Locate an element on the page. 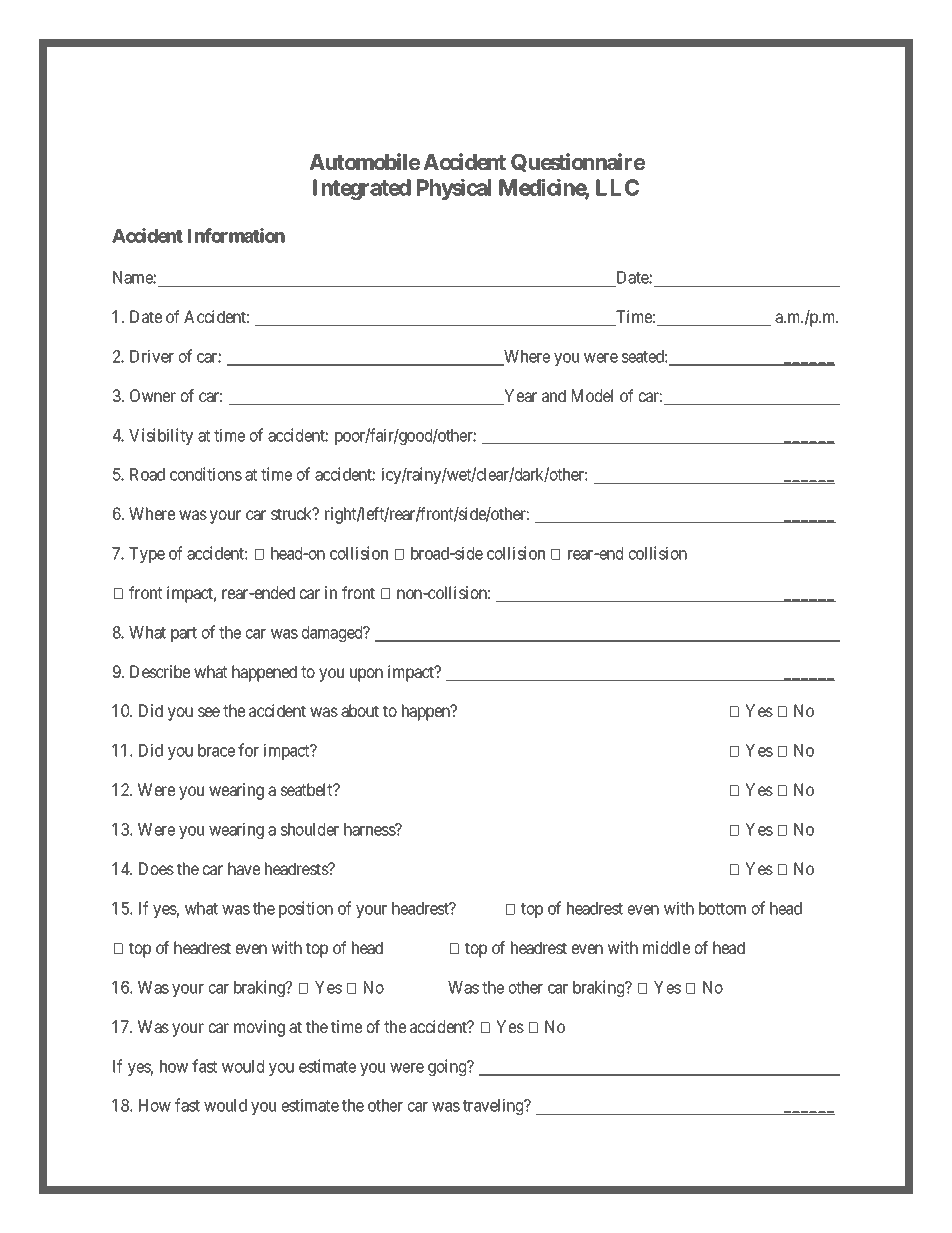  conditions is located at coordinates (206, 474).
